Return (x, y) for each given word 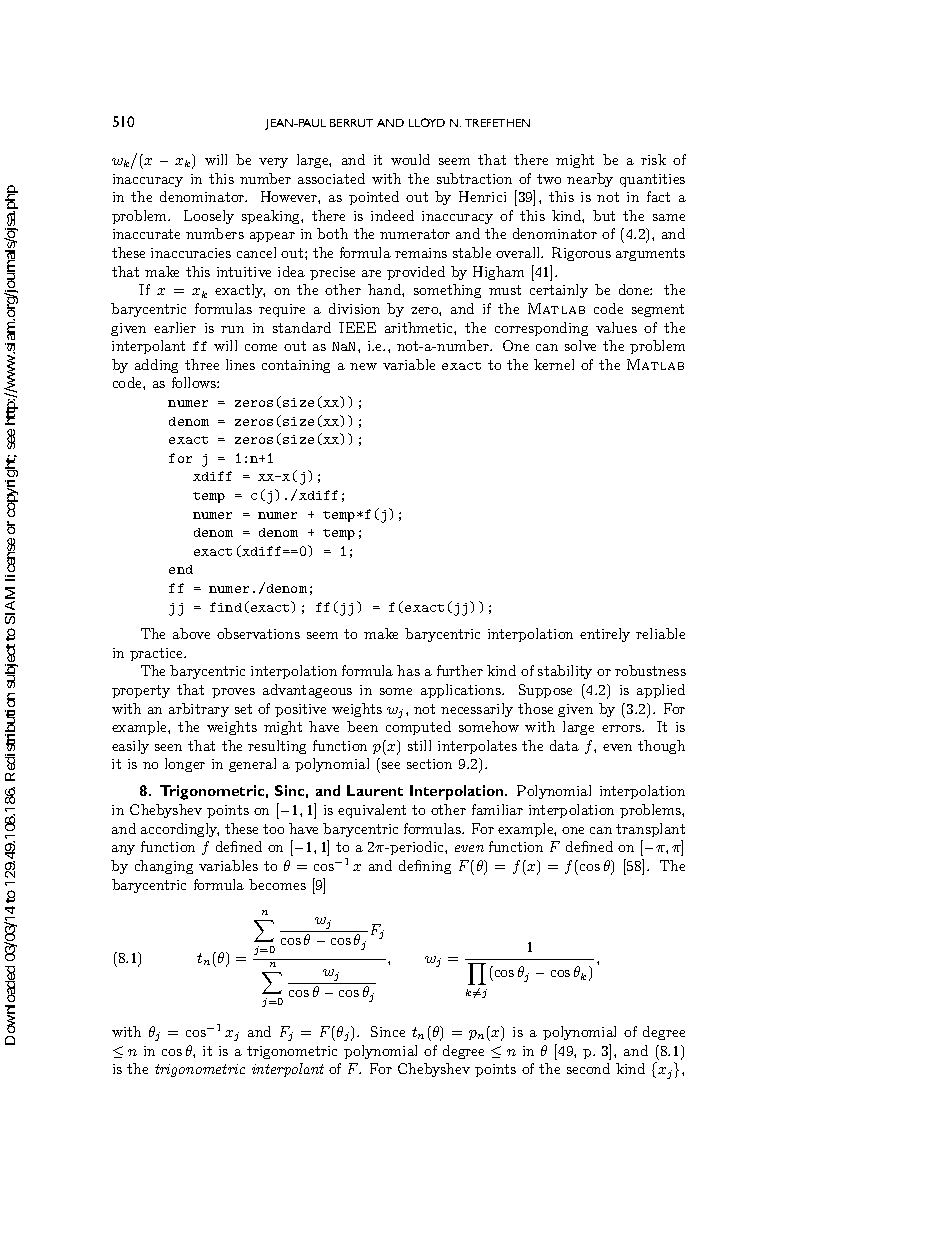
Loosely (209, 217)
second (588, 1068)
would (410, 159)
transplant (650, 830)
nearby (590, 180)
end (181, 569)
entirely (605, 635)
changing (164, 867)
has (408, 670)
